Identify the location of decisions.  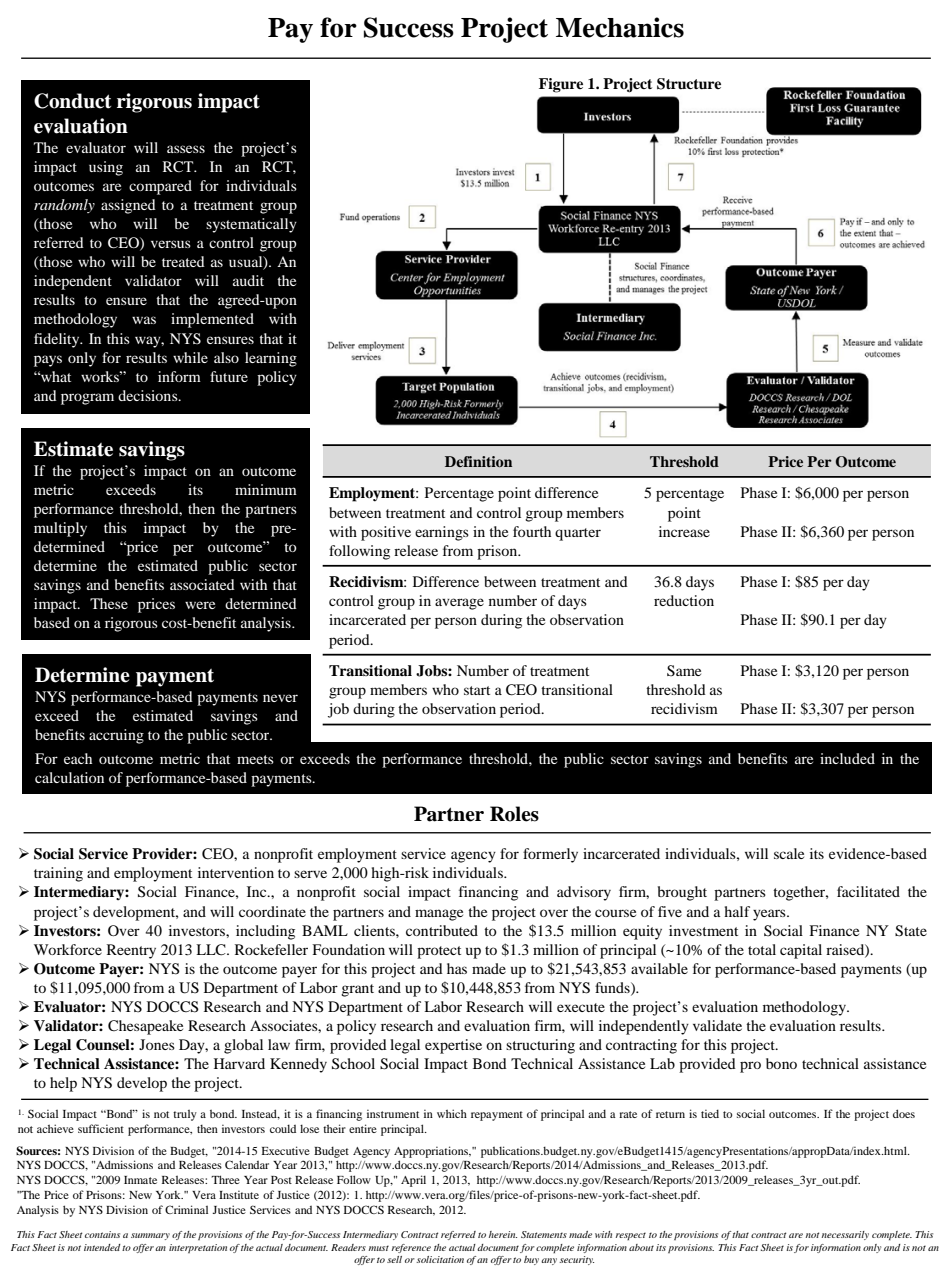
(149, 395).
